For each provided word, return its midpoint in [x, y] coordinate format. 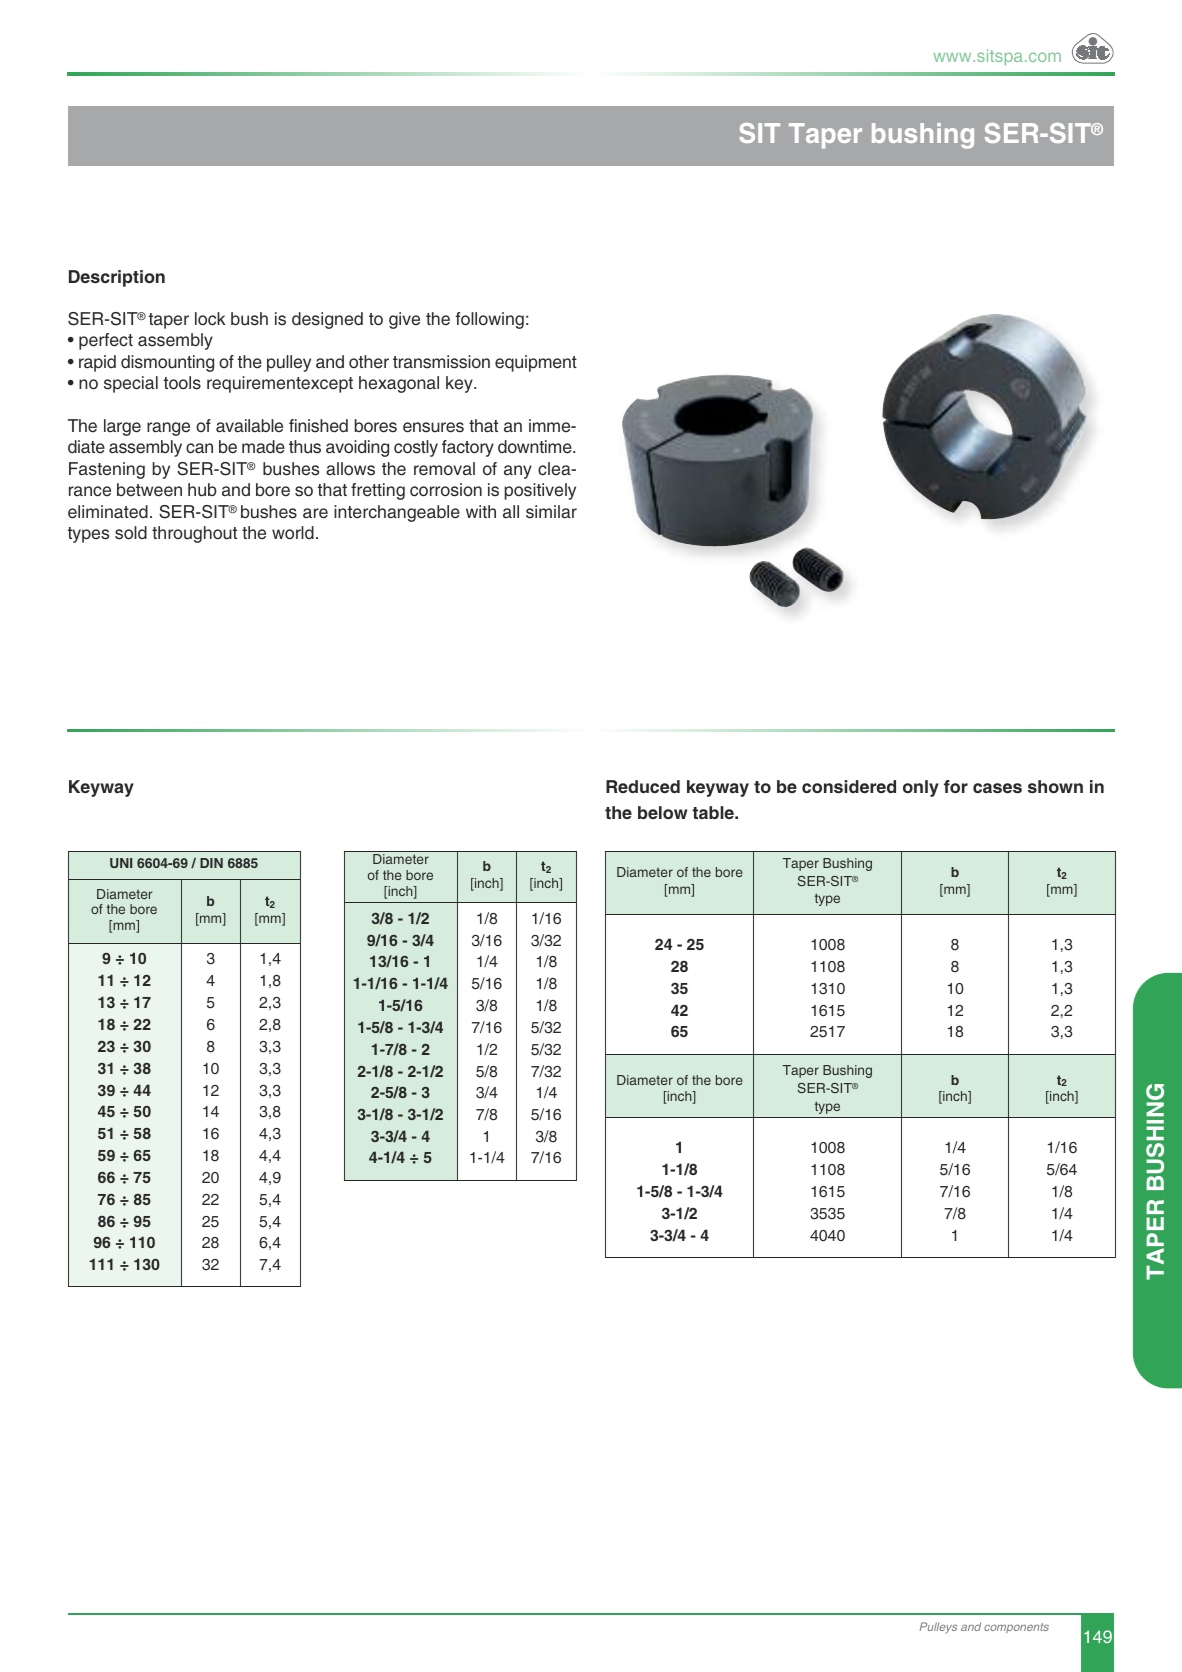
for [956, 786]
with [481, 511]
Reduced [643, 786]
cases [997, 788]
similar [551, 512]
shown [1055, 786]
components [1016, 1628]
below [662, 812]
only [921, 788]
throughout [194, 534]
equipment [536, 363]
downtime [536, 447]
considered [849, 786]
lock [210, 319]
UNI [121, 863]
